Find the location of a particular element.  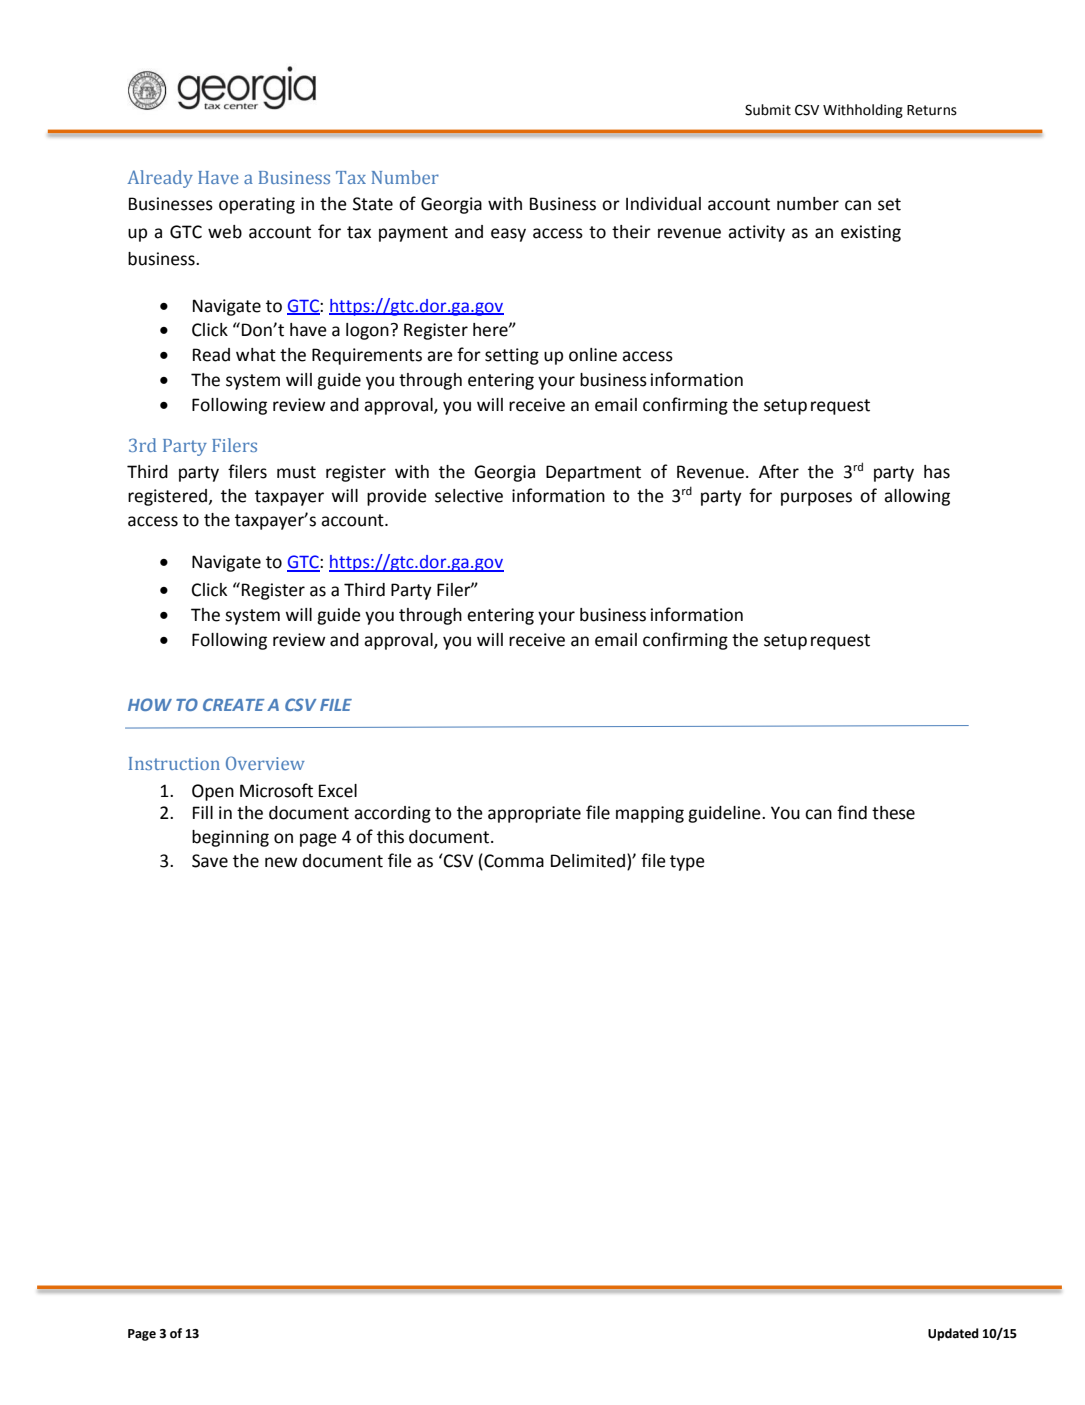

operating is located at coordinates (257, 205).
